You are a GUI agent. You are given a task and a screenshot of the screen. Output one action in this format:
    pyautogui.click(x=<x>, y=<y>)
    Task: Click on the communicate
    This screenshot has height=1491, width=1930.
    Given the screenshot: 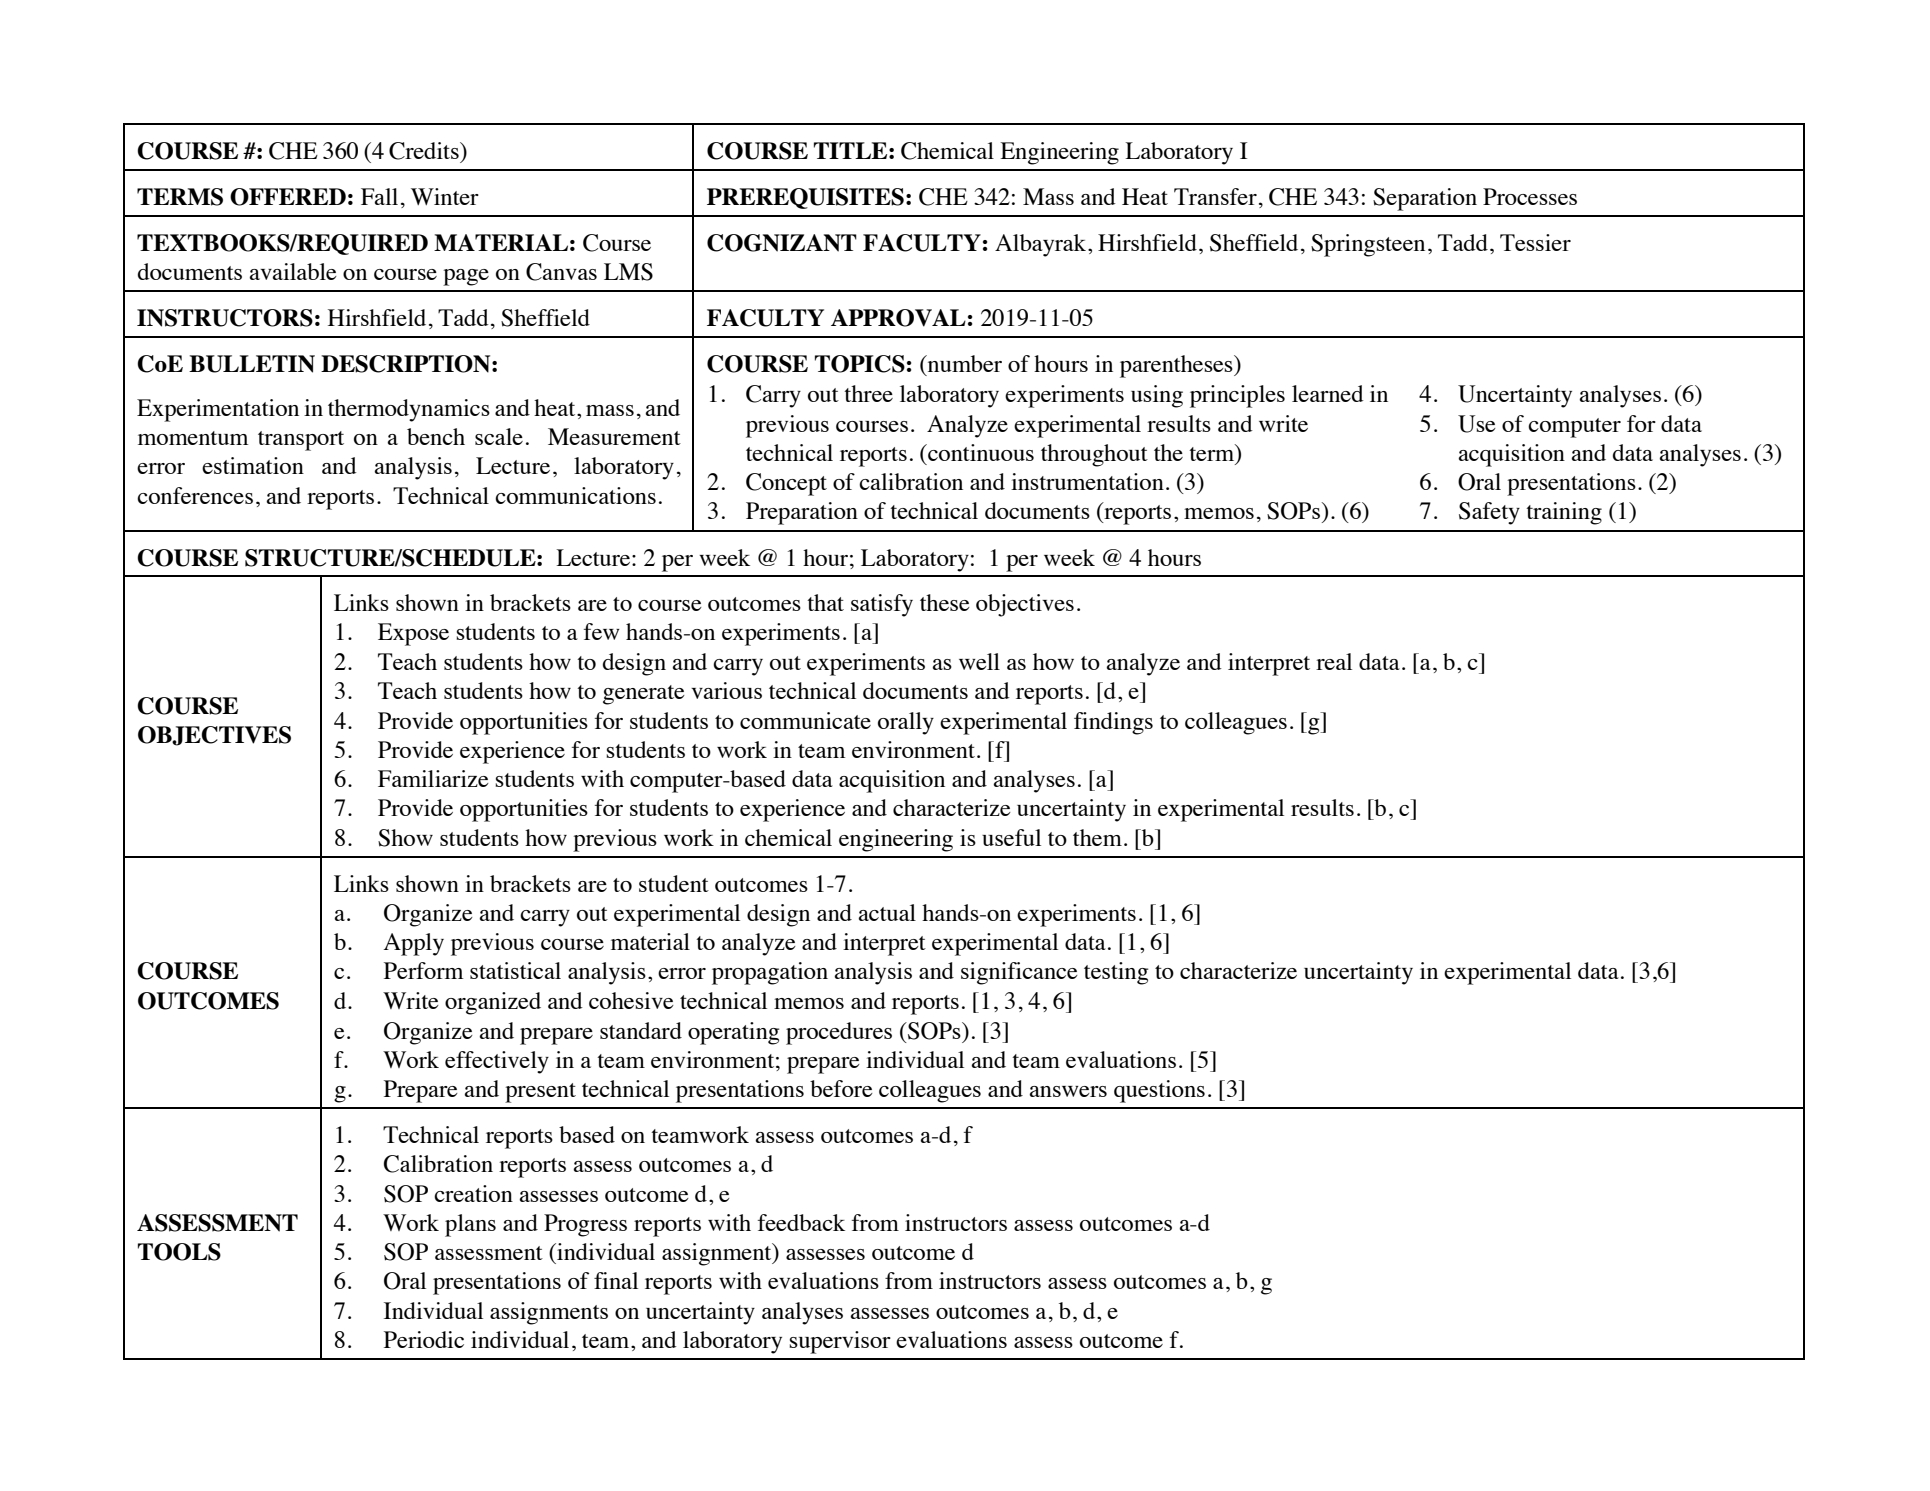 What is the action you would take?
    pyautogui.click(x=805, y=720)
